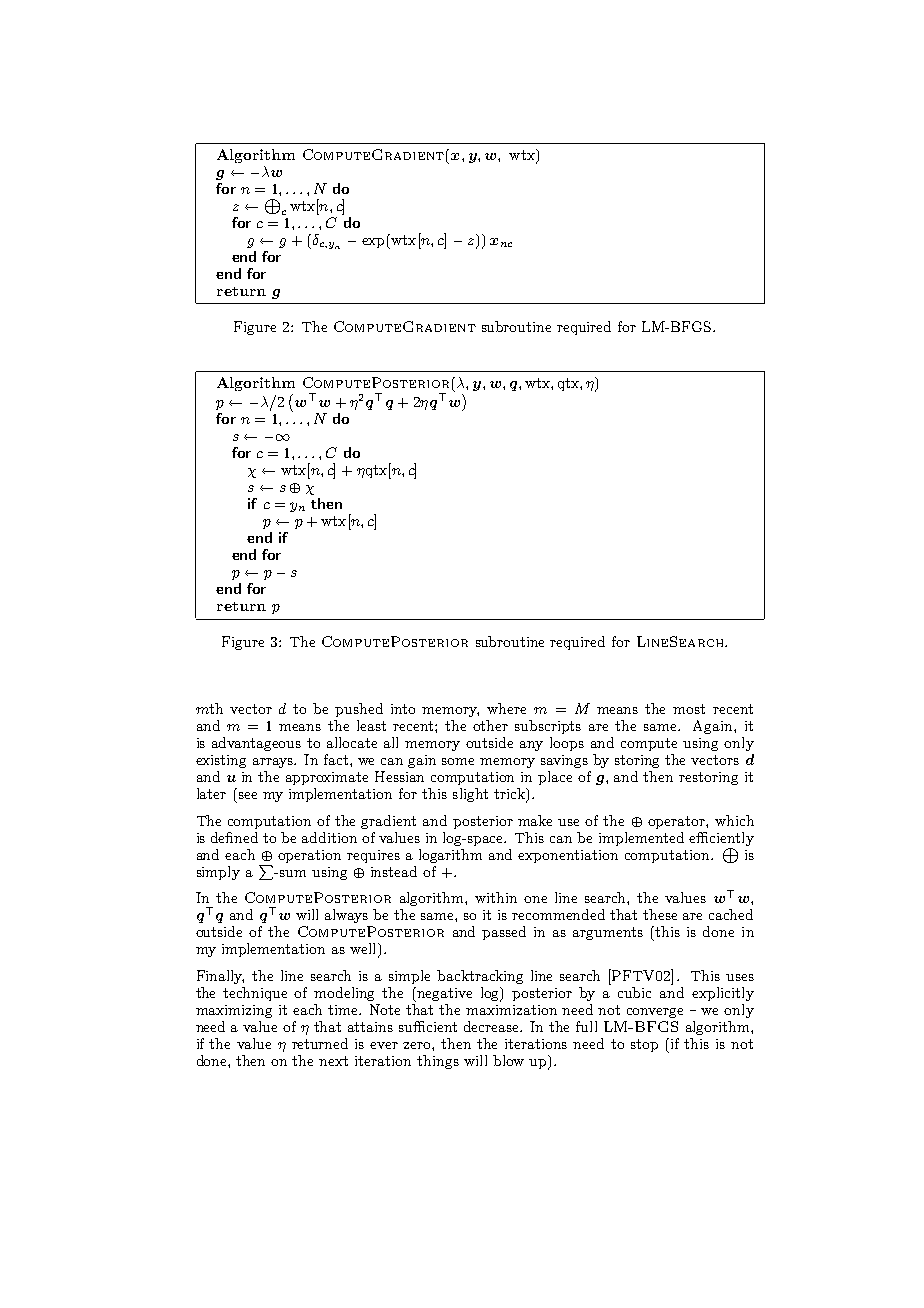  What do you see at coordinates (234, 837) in the screenshot?
I see `defined` at bounding box center [234, 837].
